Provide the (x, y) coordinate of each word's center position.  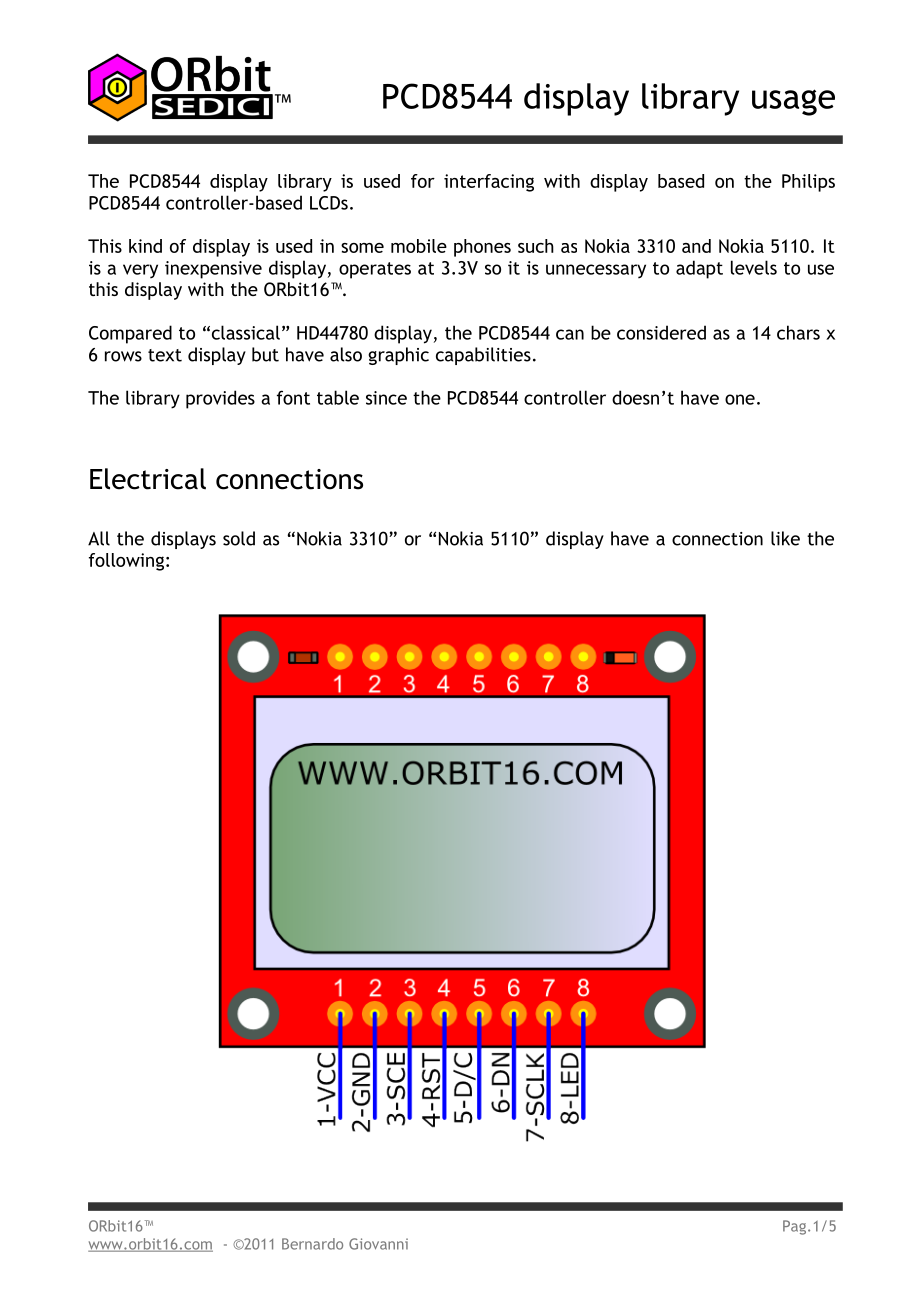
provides (220, 399)
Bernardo (312, 1244)
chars (798, 332)
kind (145, 246)
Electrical (148, 479)
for (423, 181)
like (785, 538)
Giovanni (378, 1244)
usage (793, 102)
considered (661, 332)
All (99, 538)
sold (239, 538)
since (386, 398)
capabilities (483, 356)
